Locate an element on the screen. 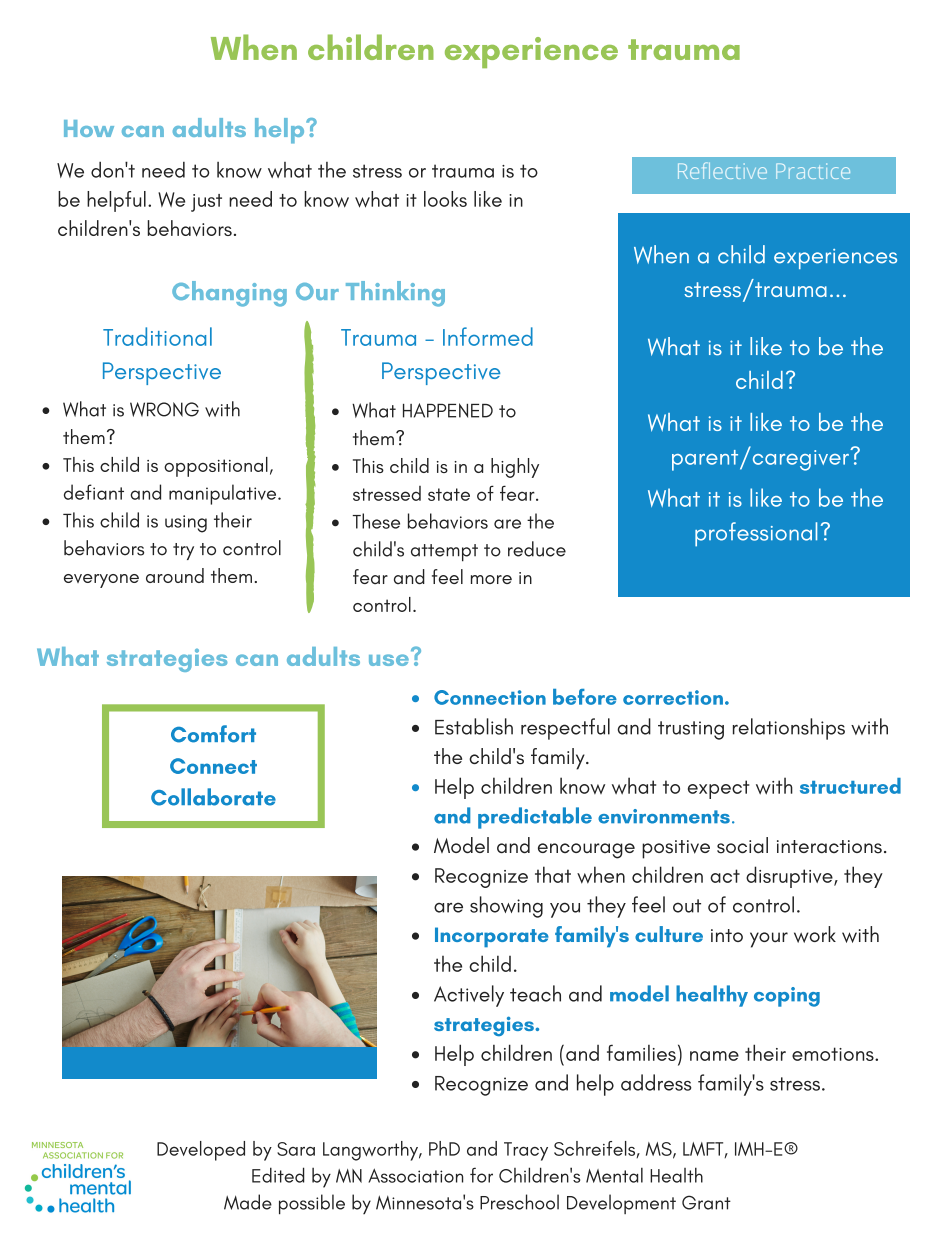 The width and height of the screenshot is (952, 1233). oppositional is located at coordinates (216, 467).
